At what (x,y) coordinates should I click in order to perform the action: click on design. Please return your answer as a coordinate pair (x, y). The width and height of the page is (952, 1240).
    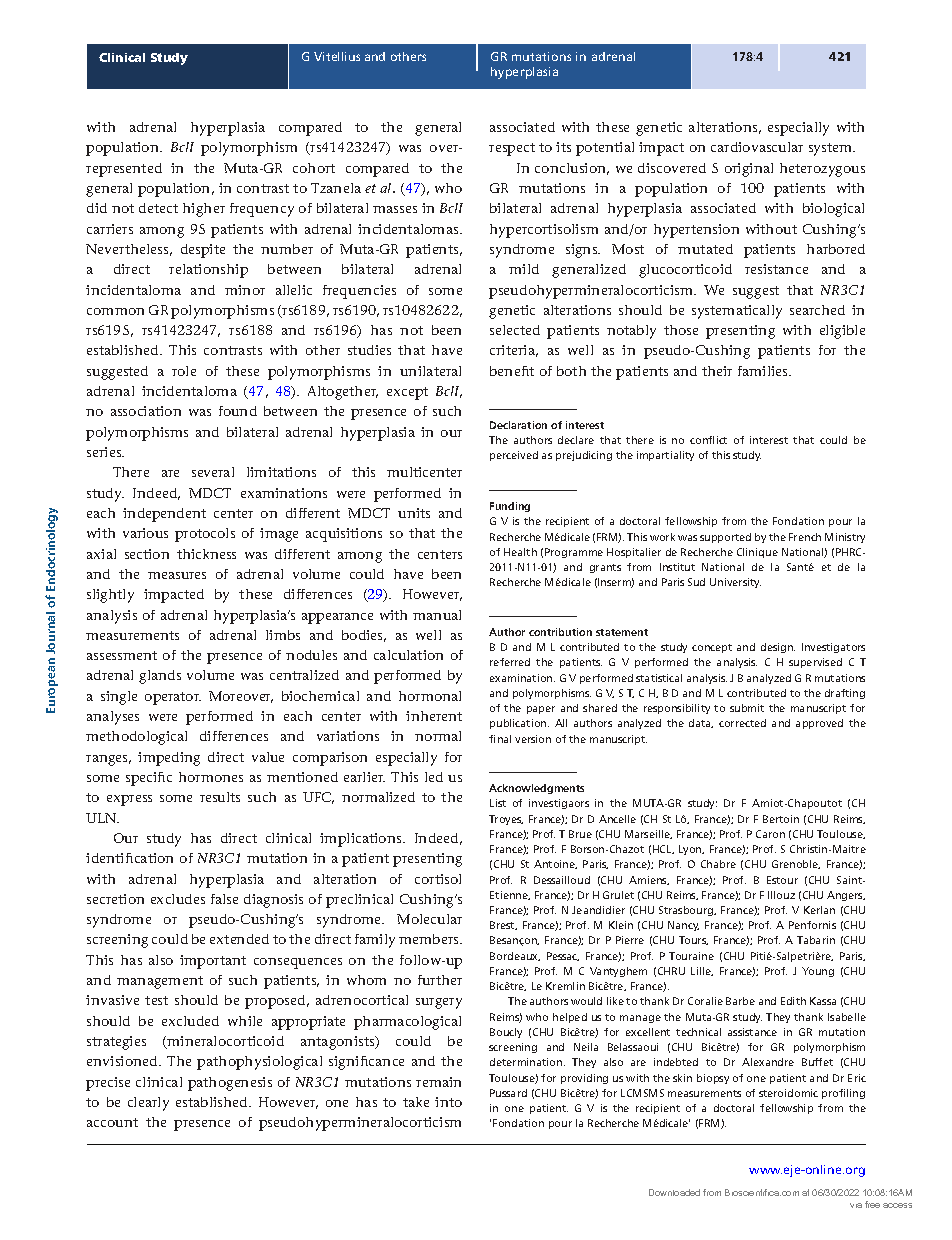
    Looking at the image, I should click on (778, 648).
